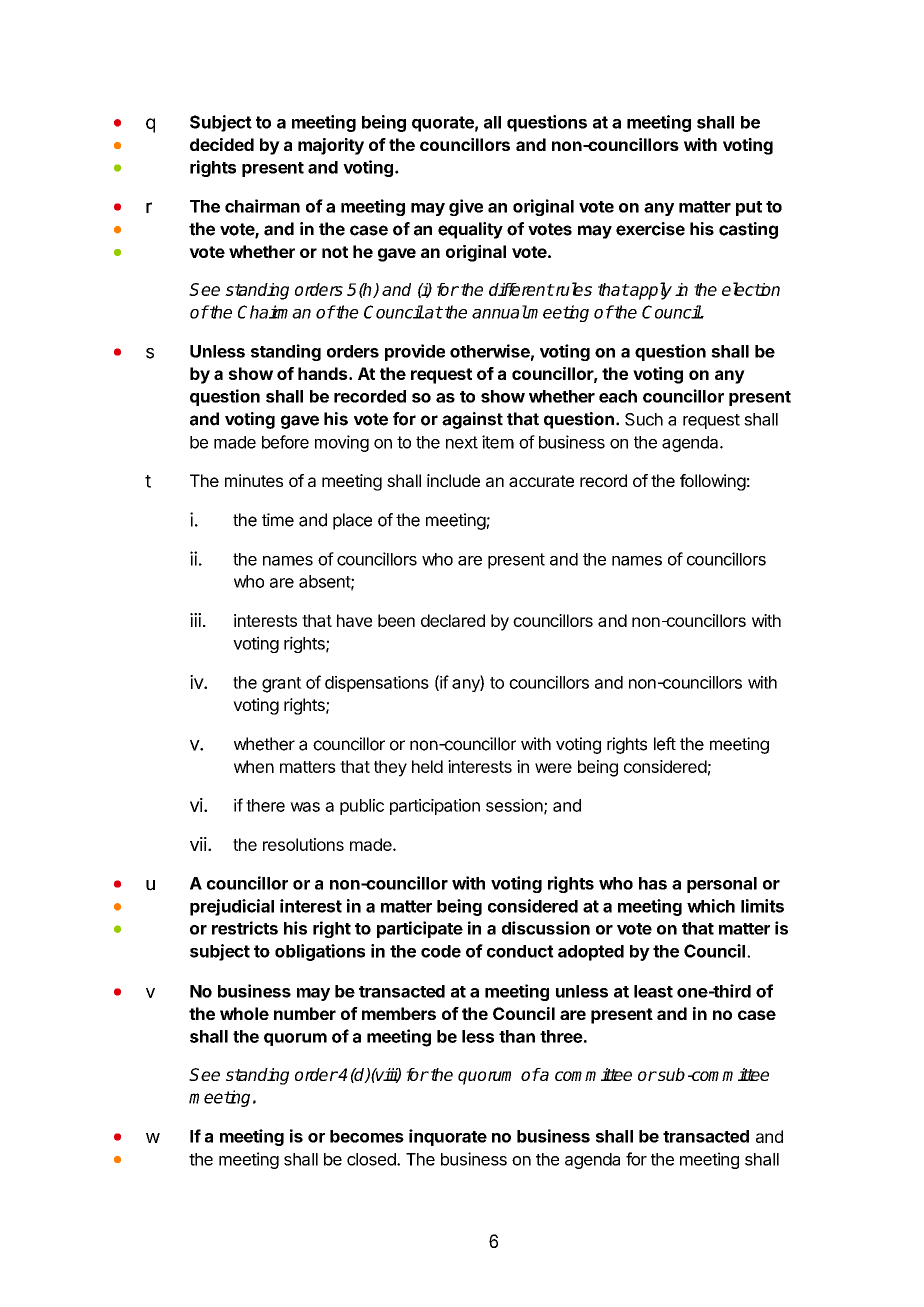 Image resolution: width=924 pixels, height=1307 pixels. Describe the element at coordinates (331, 146) in the screenshot. I see `majority` at that location.
